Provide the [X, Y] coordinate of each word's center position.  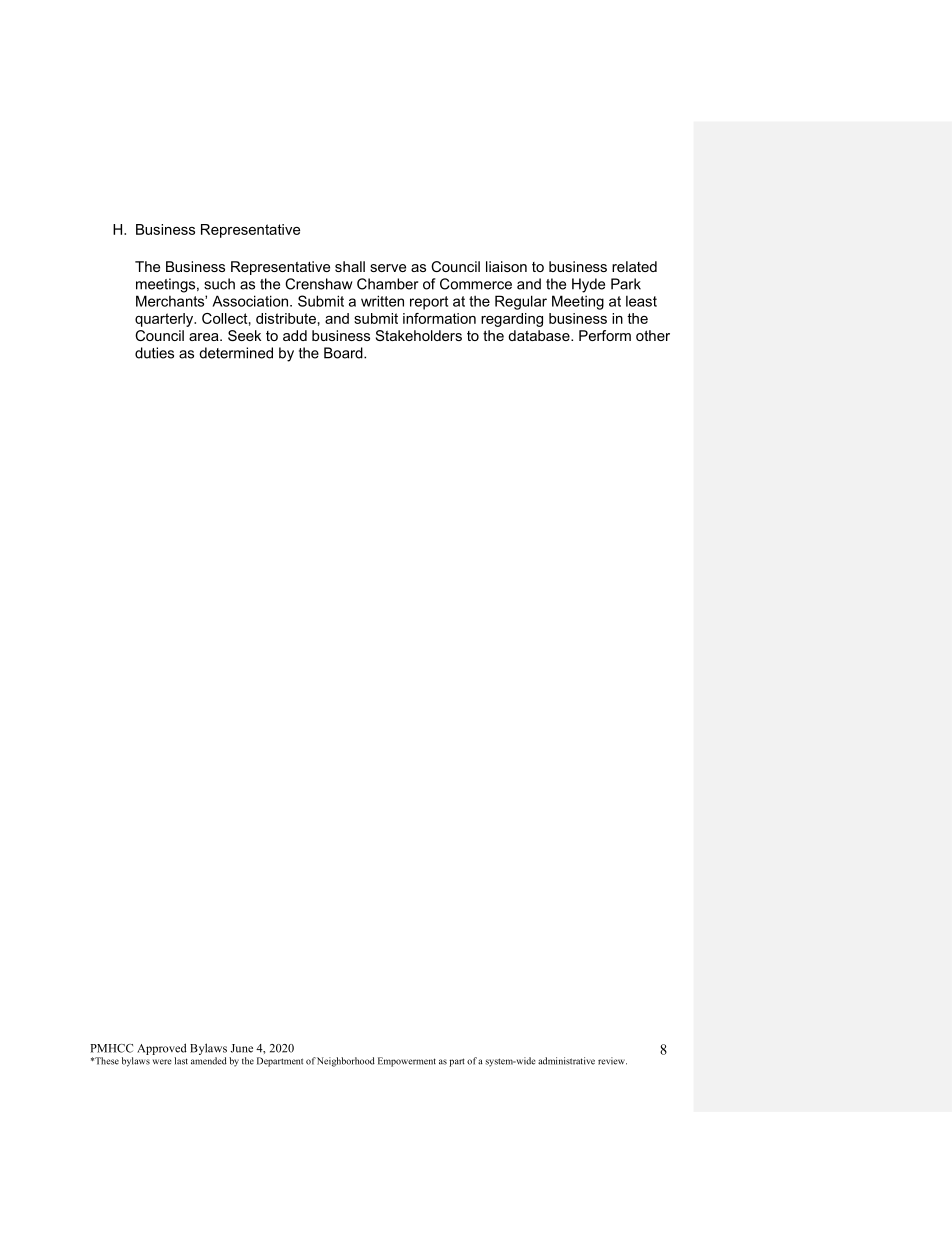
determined [236, 353]
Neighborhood [346, 1062]
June [242, 1048]
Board [344, 353]
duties [154, 353]
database [540, 335]
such [219, 284]
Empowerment [407, 1062]
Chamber [387, 284]
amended [209, 1061]
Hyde [588, 285]
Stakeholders [419, 335]
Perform [605, 335]
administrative [566, 1061]
